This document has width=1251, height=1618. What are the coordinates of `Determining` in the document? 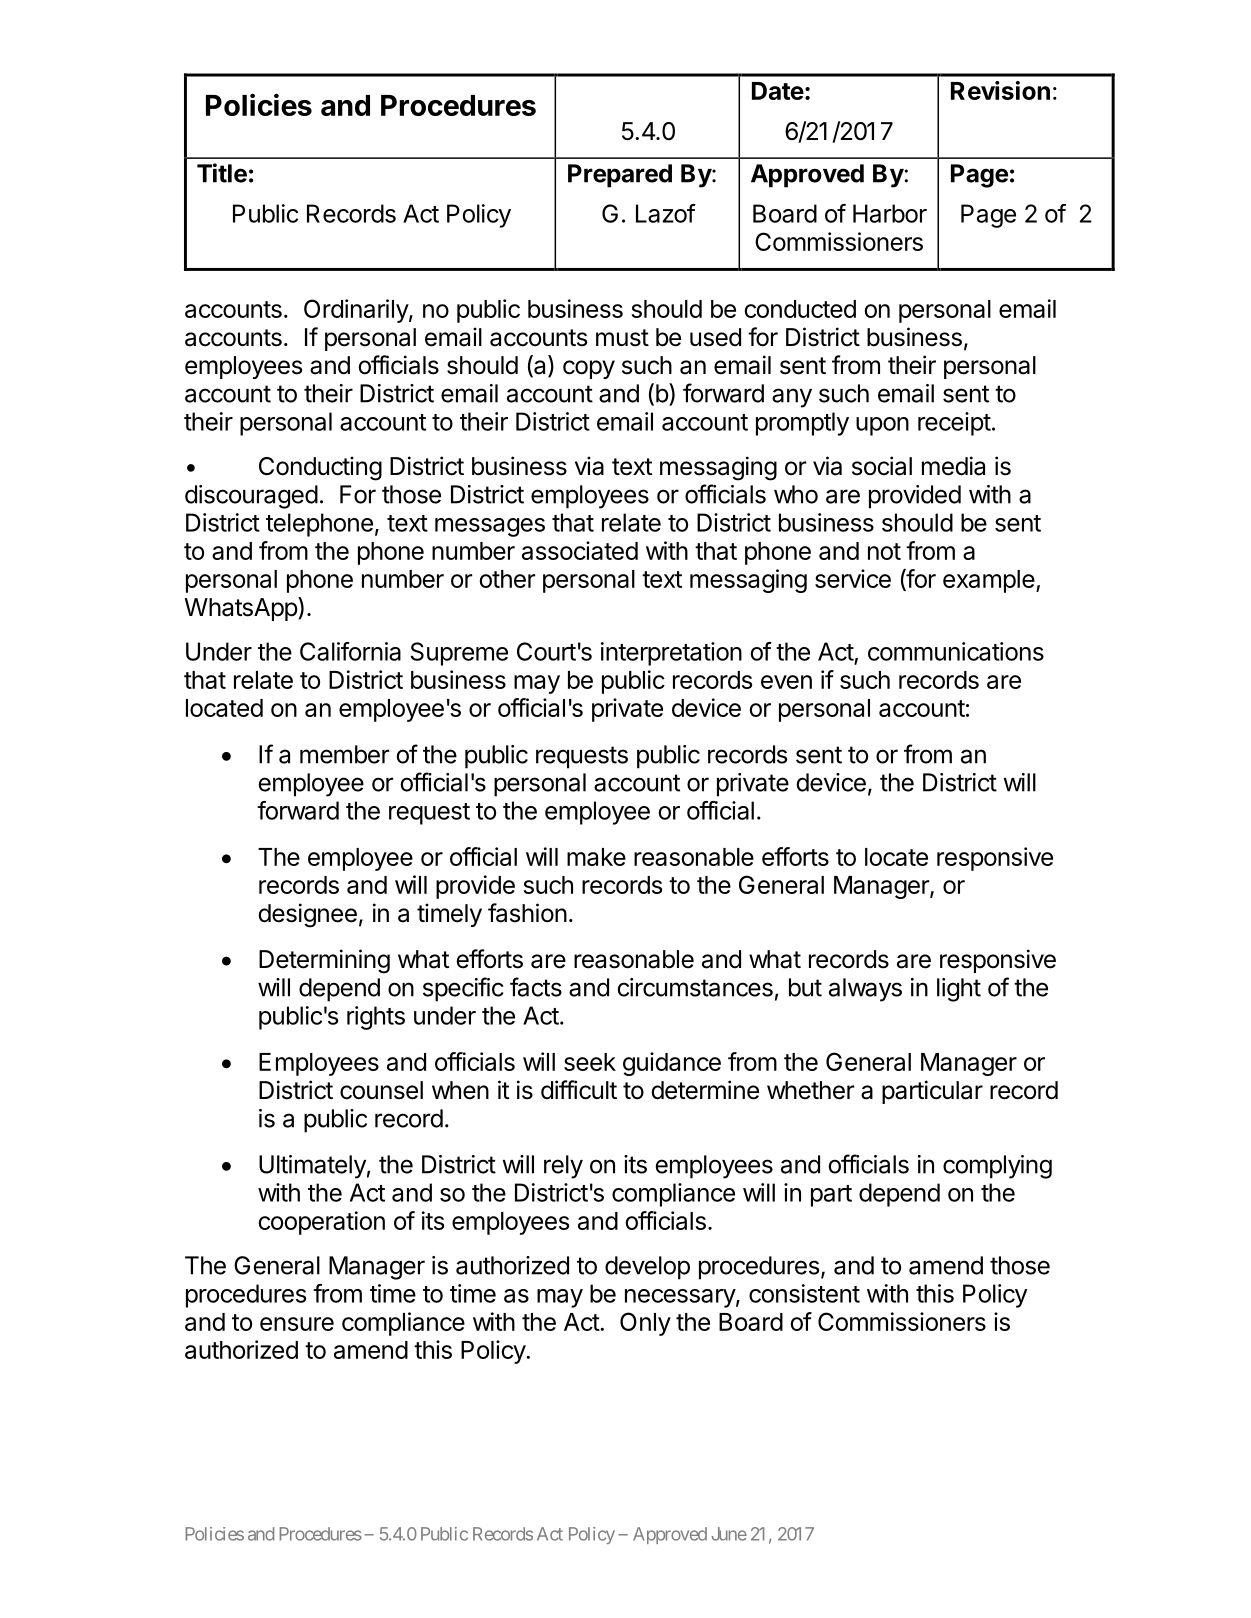 It's located at (324, 961).
